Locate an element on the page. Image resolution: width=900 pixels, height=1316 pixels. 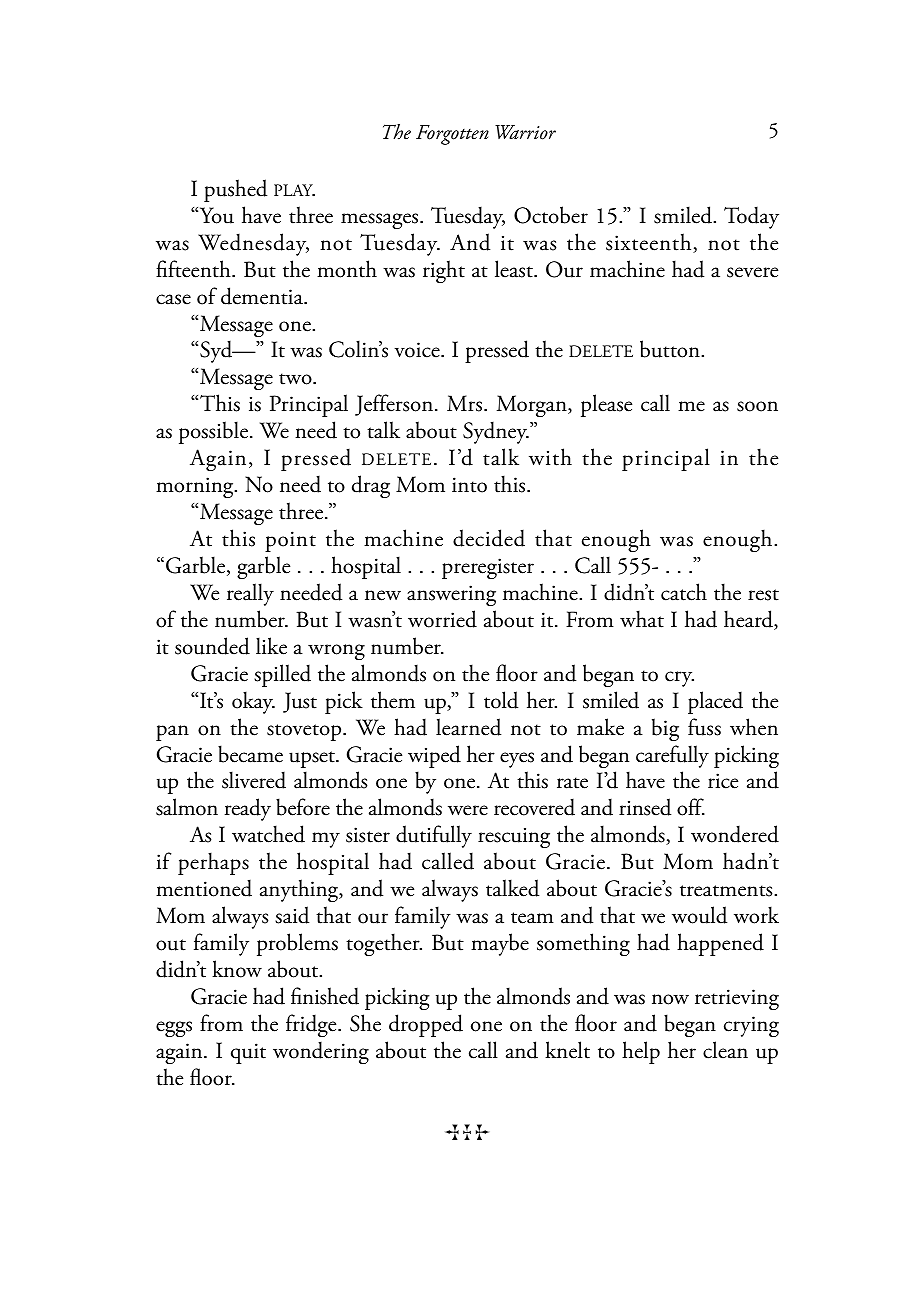
dropped is located at coordinates (426, 1025).
